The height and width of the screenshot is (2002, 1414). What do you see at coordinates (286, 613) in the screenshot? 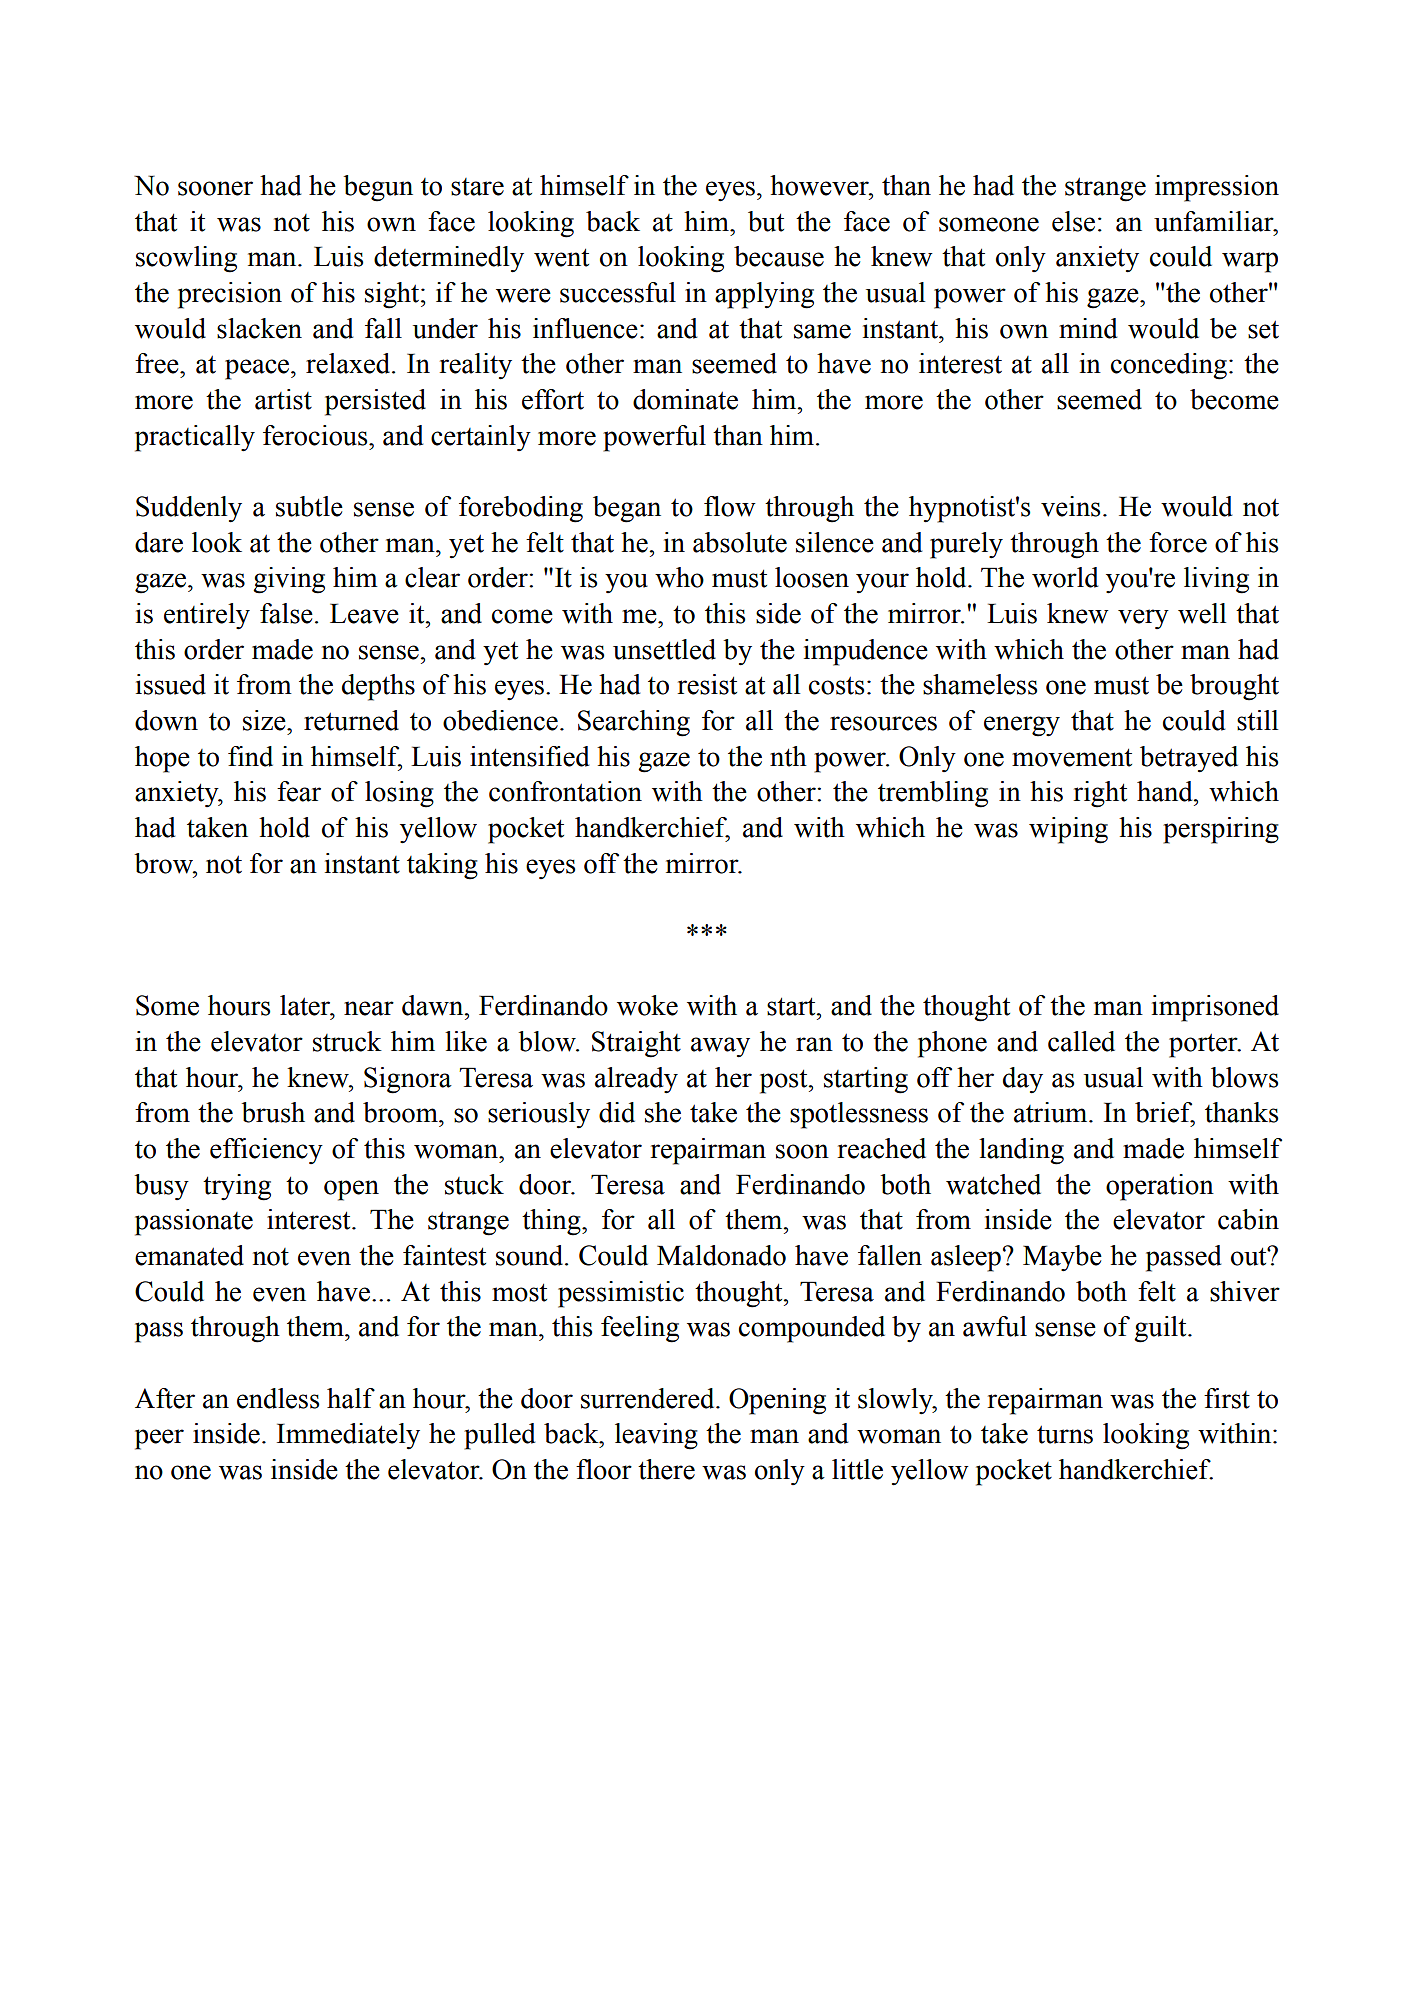
I see `false` at bounding box center [286, 613].
